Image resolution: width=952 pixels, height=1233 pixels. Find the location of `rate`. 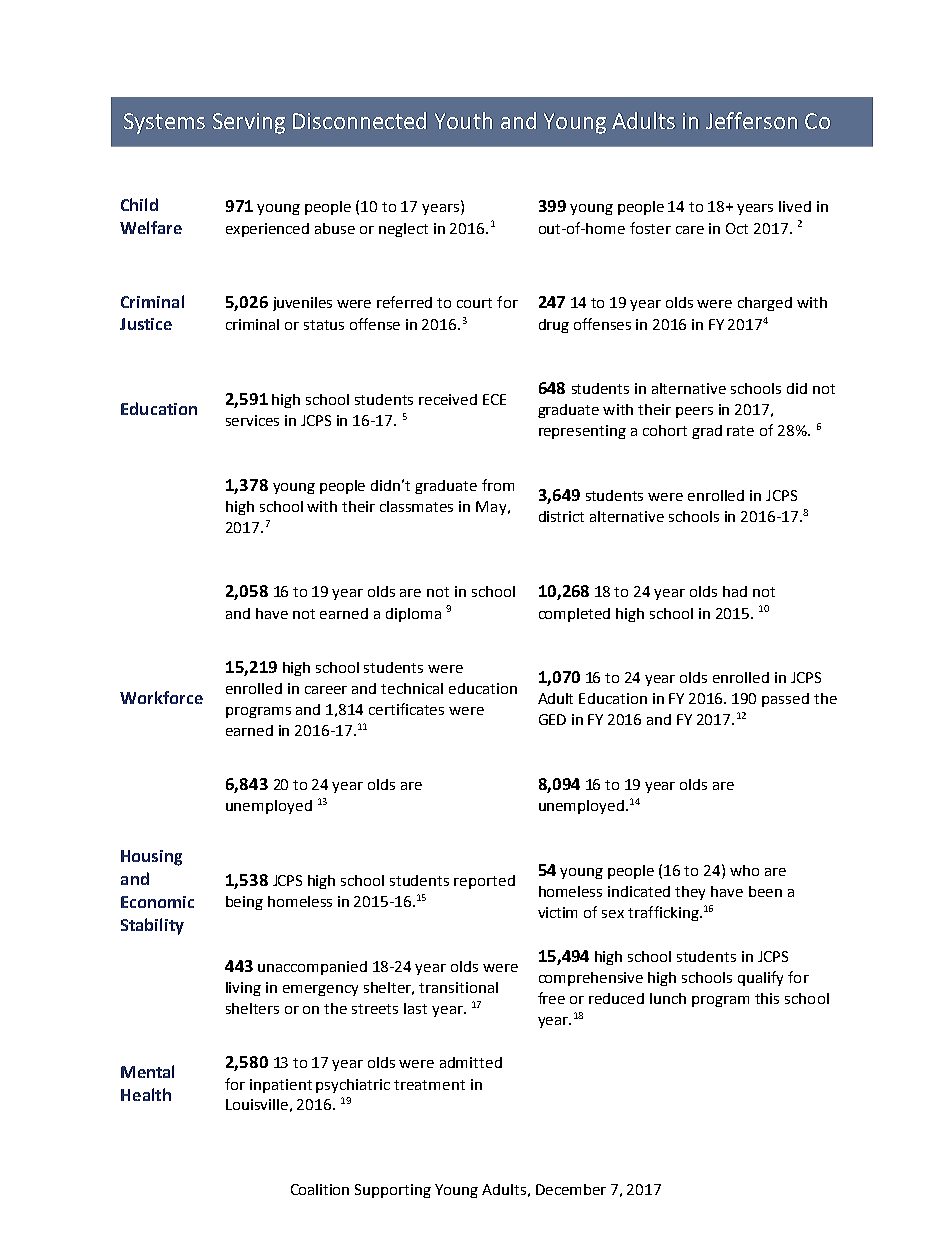

rate is located at coordinates (740, 431).
